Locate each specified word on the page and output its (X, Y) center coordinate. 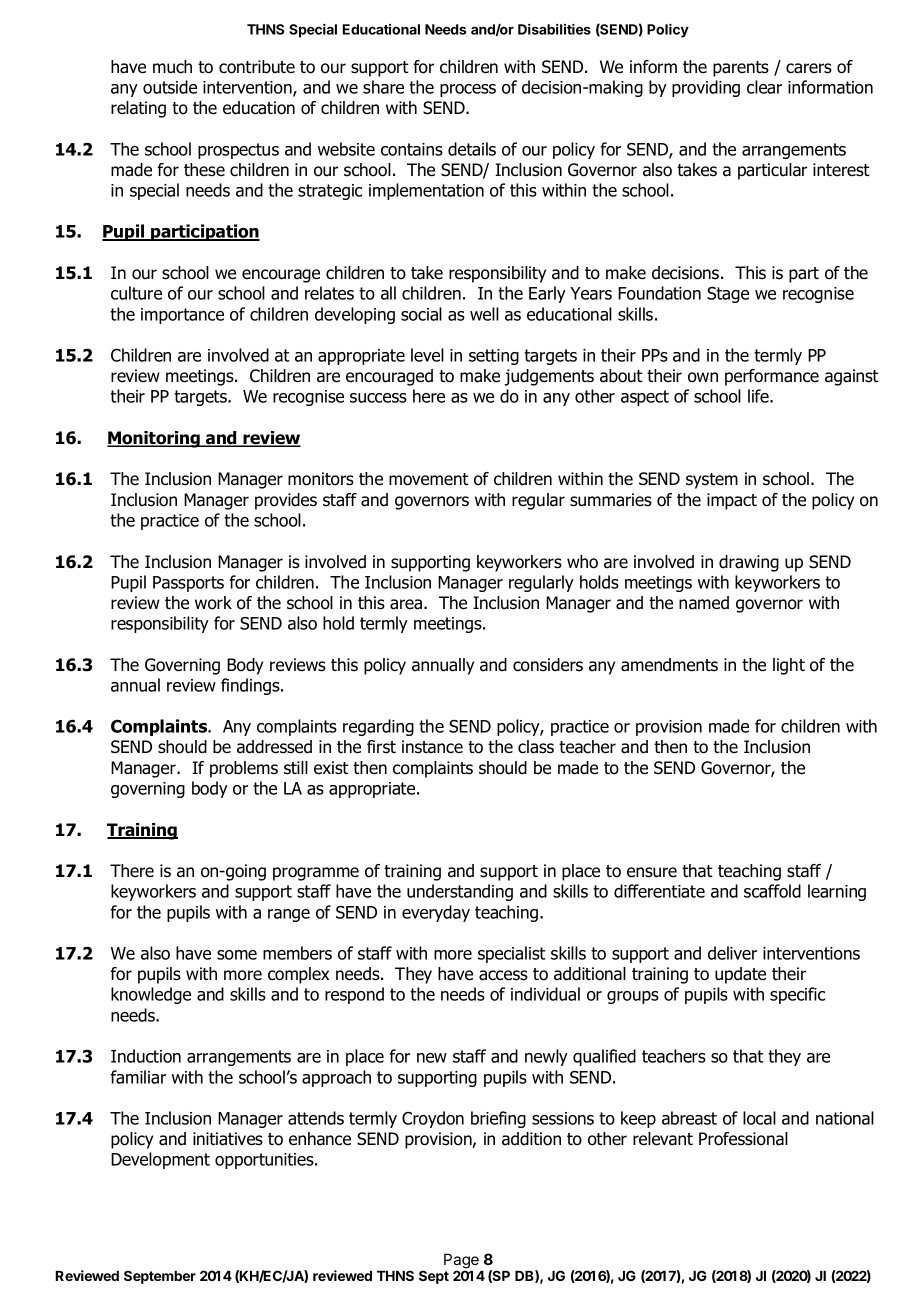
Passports (188, 584)
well (484, 314)
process (468, 90)
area (407, 604)
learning (837, 892)
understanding (460, 892)
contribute (257, 67)
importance (182, 316)
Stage (728, 295)
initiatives (228, 1139)
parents (741, 69)
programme (316, 874)
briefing (498, 1119)
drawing (749, 563)
